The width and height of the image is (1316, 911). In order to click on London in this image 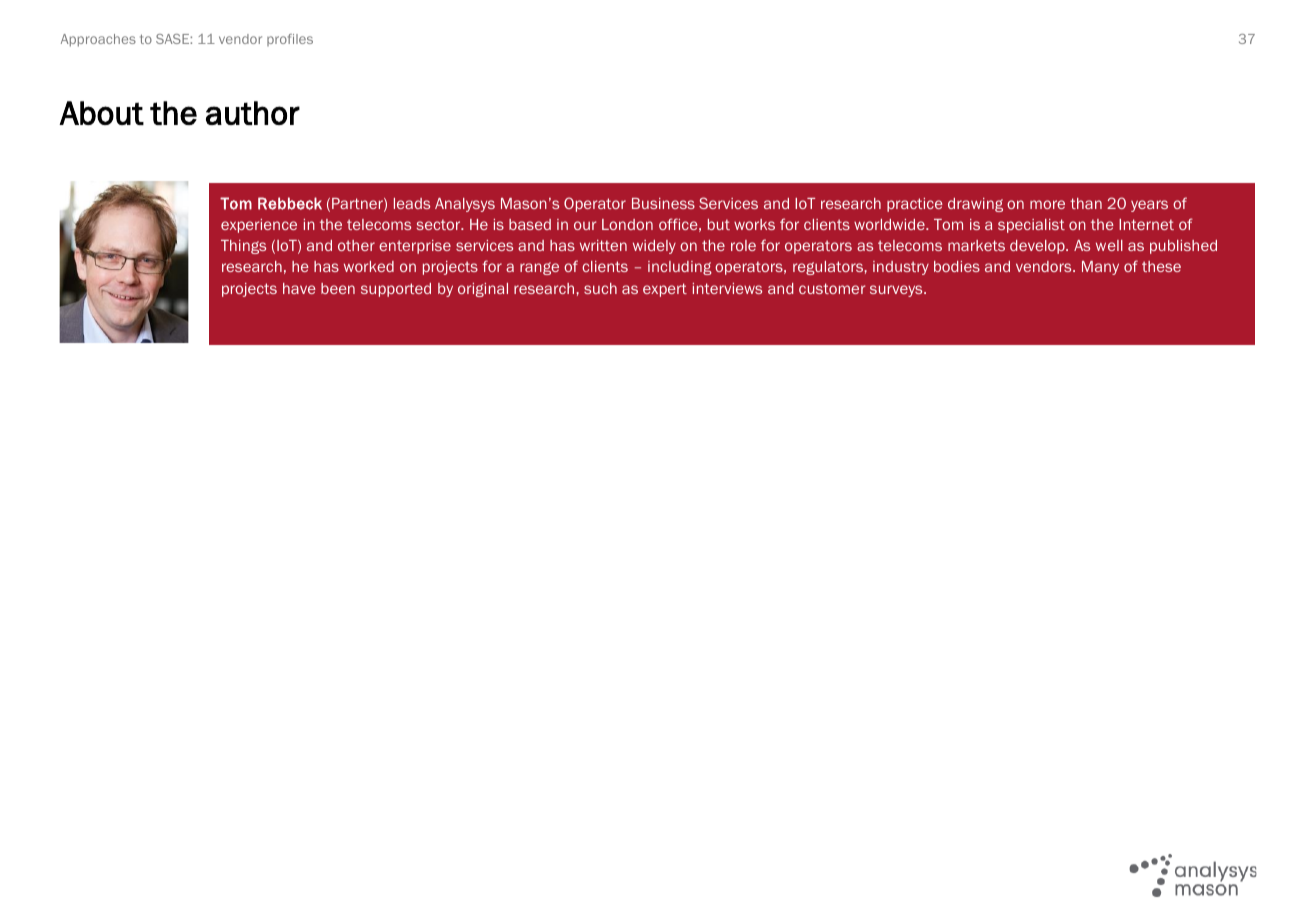, I will do `click(627, 224)`.
